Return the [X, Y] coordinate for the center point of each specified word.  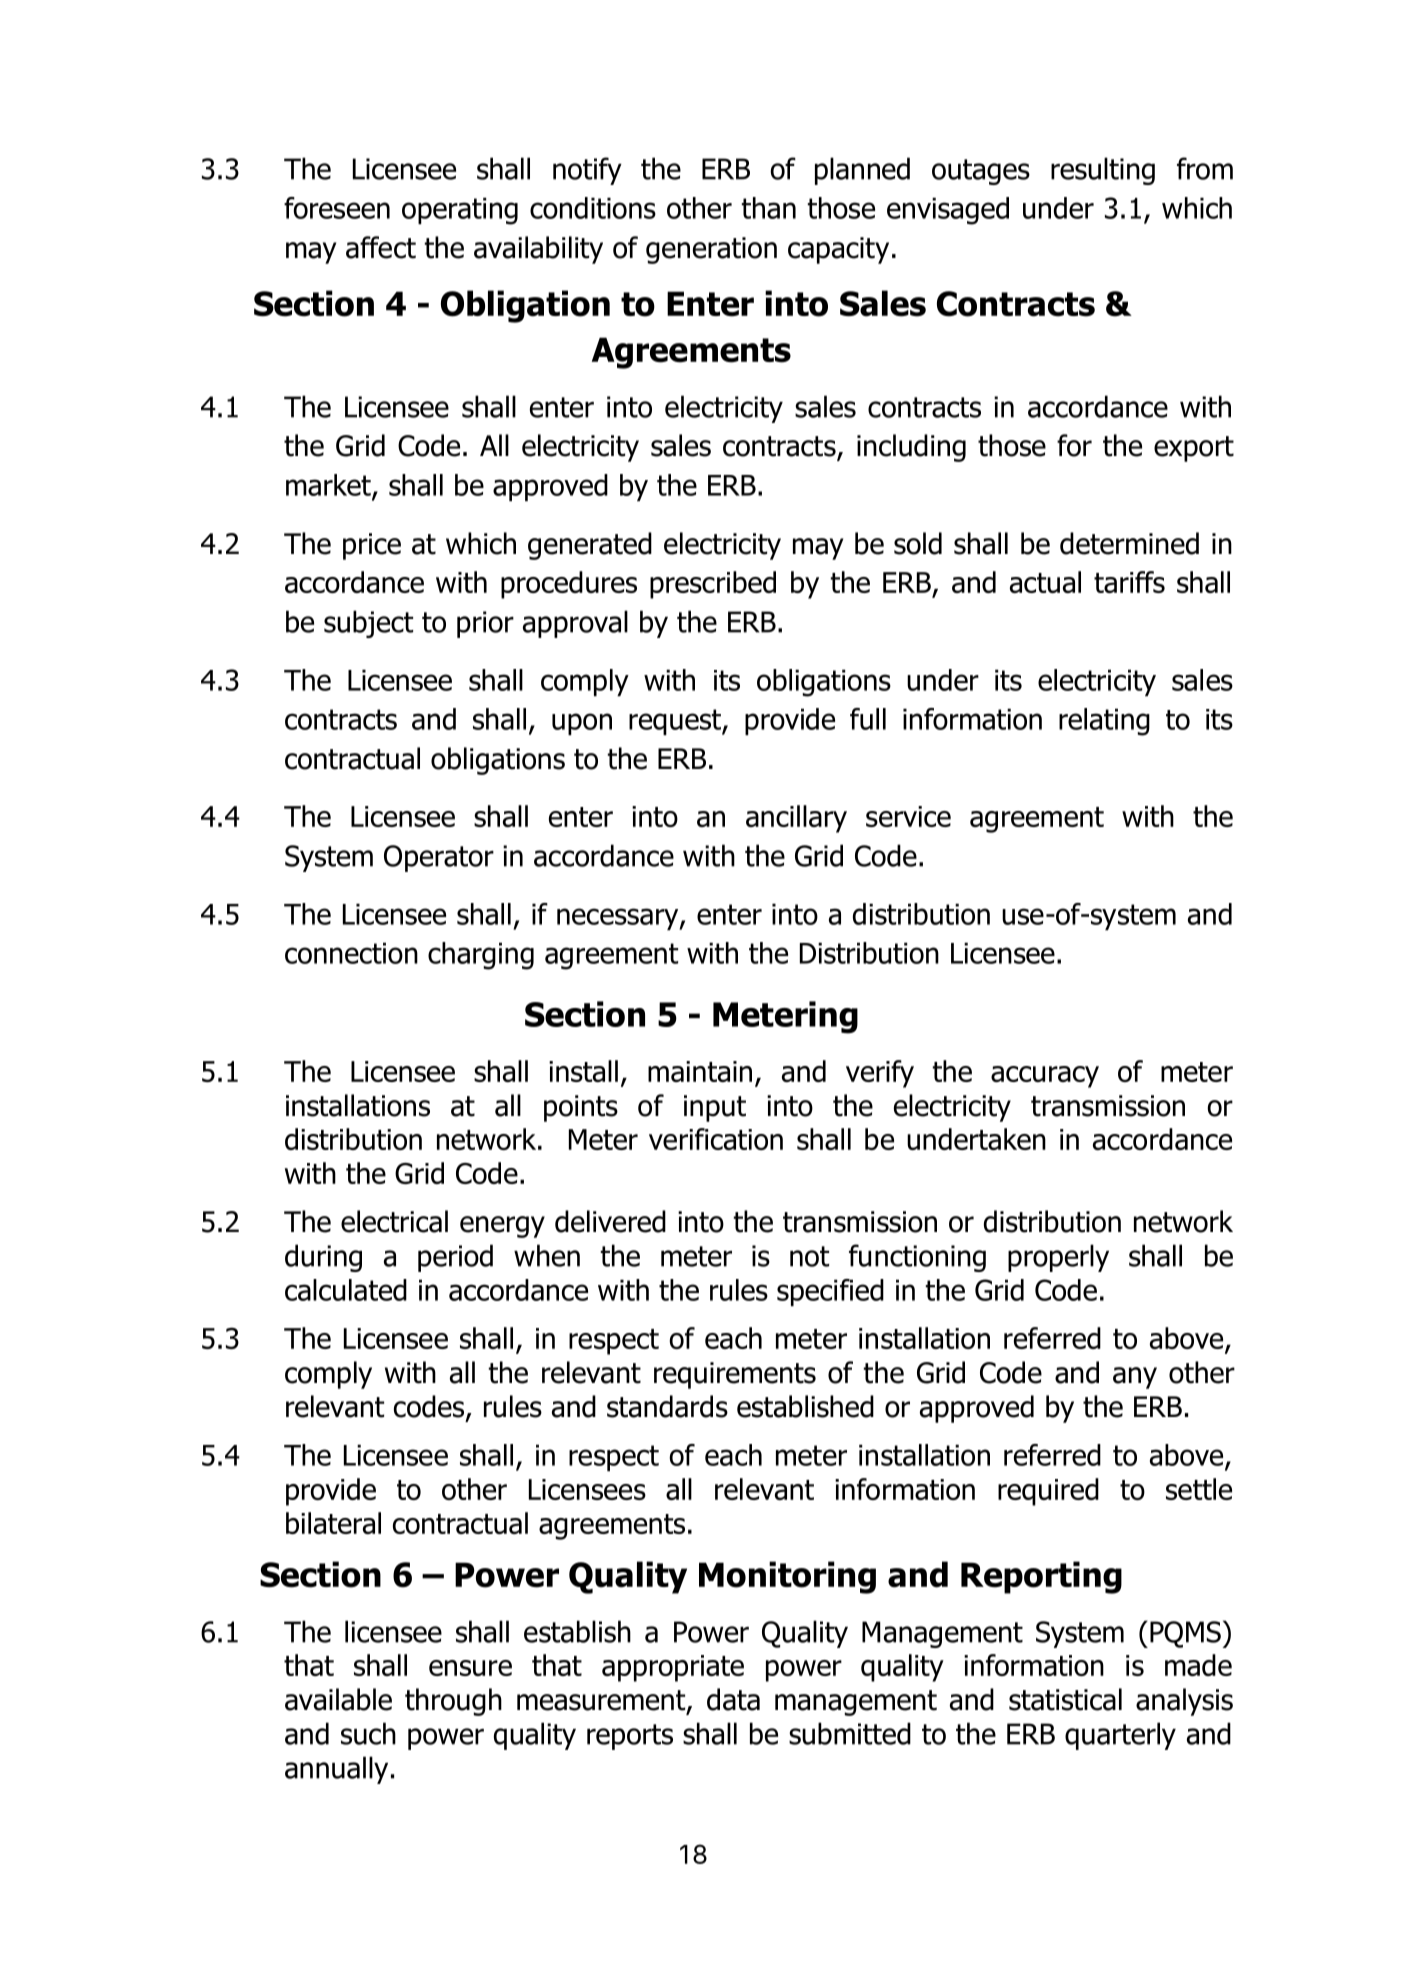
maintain [700, 1071]
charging [481, 956]
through [453, 1702]
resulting [1103, 171]
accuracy [1045, 1077]
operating [460, 211]
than [768, 208]
